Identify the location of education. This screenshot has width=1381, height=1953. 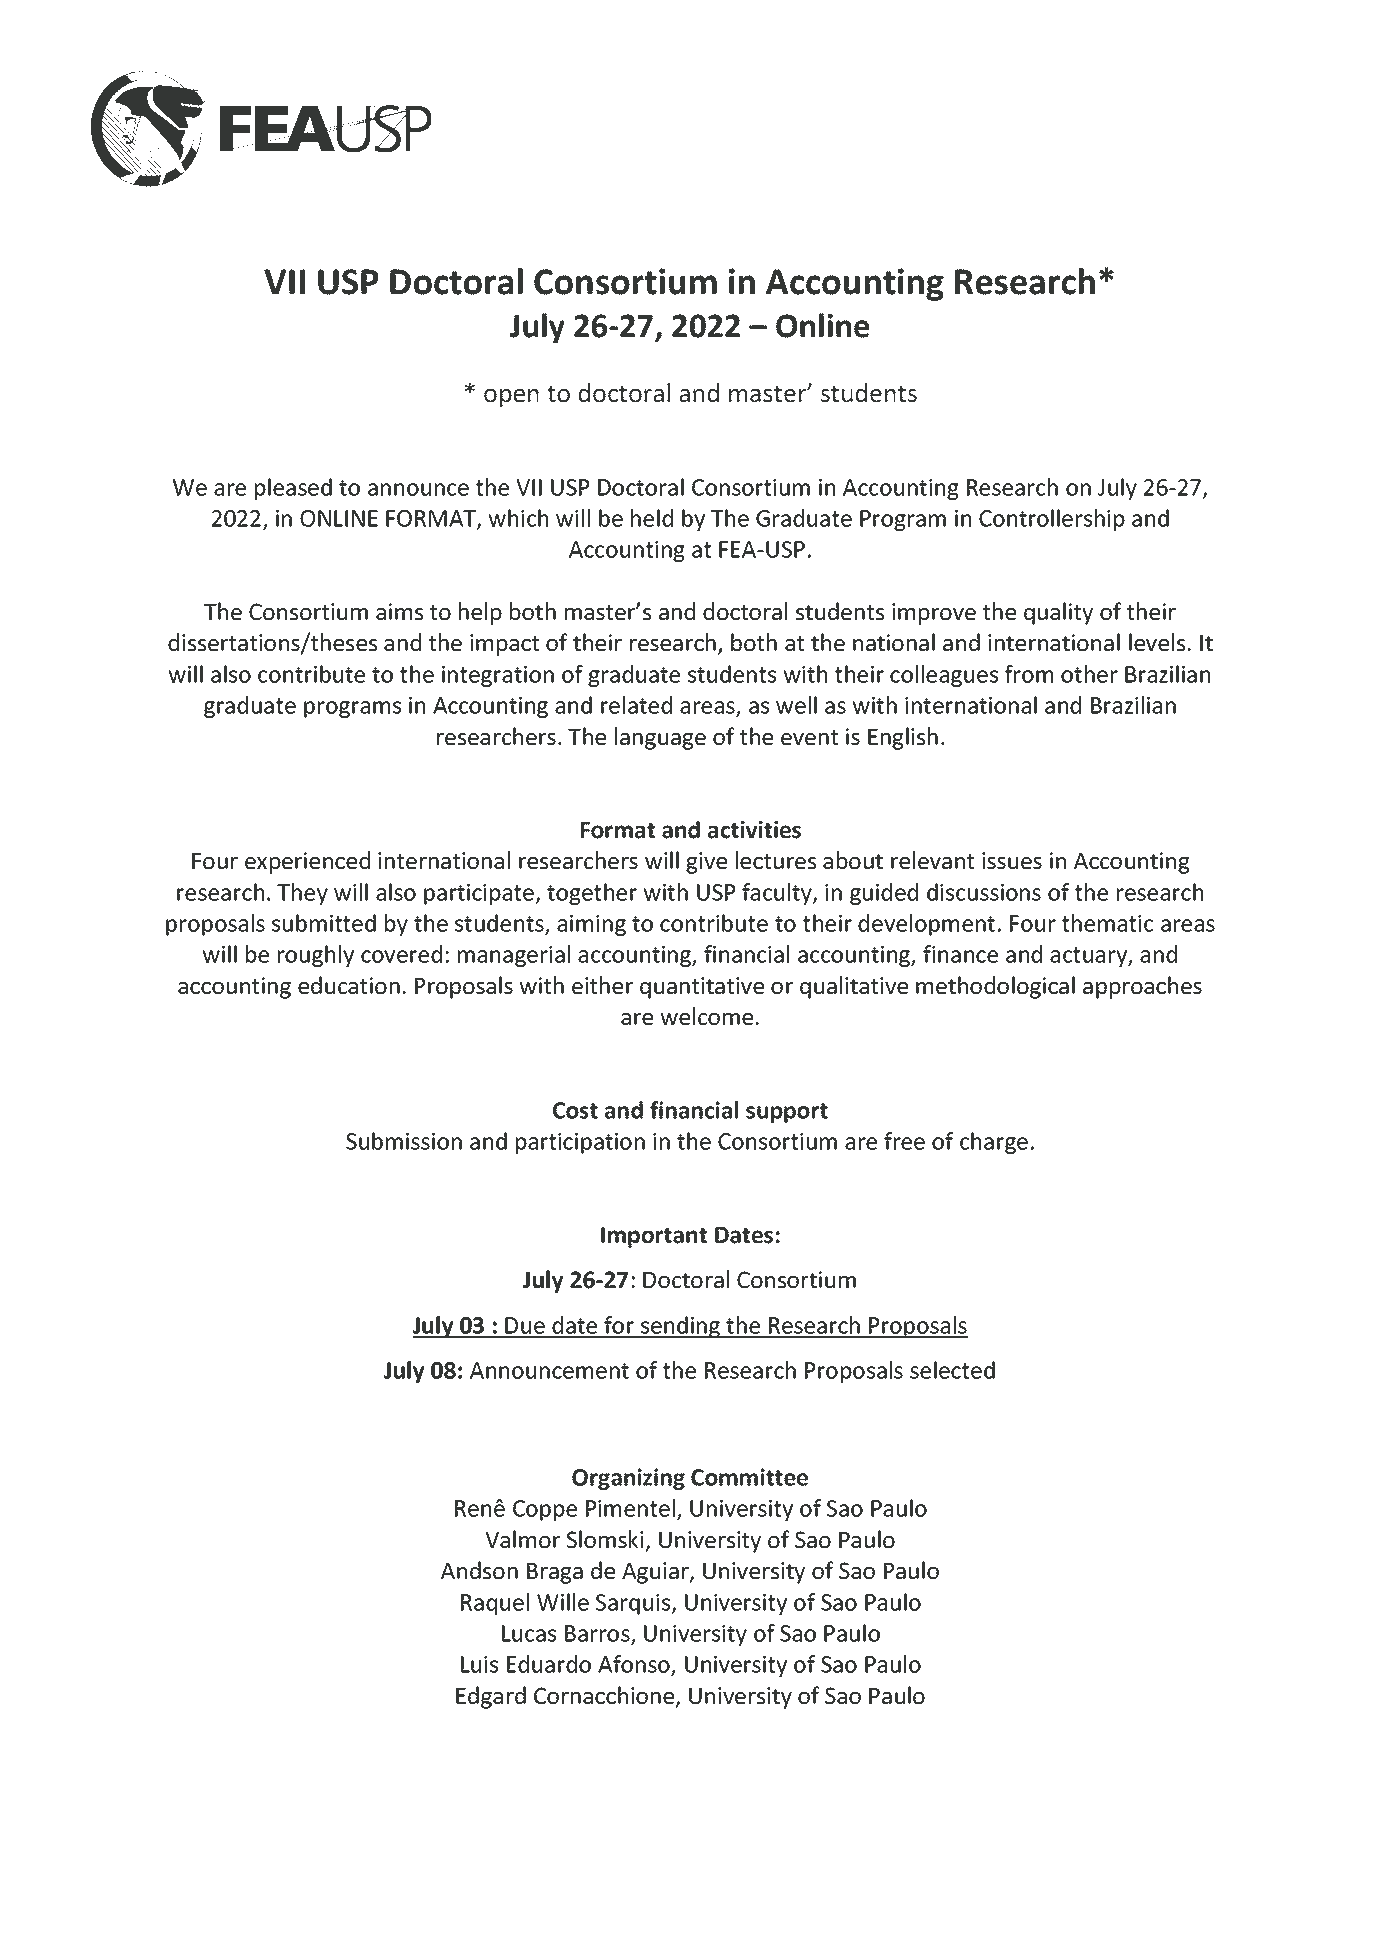
(349, 985).
